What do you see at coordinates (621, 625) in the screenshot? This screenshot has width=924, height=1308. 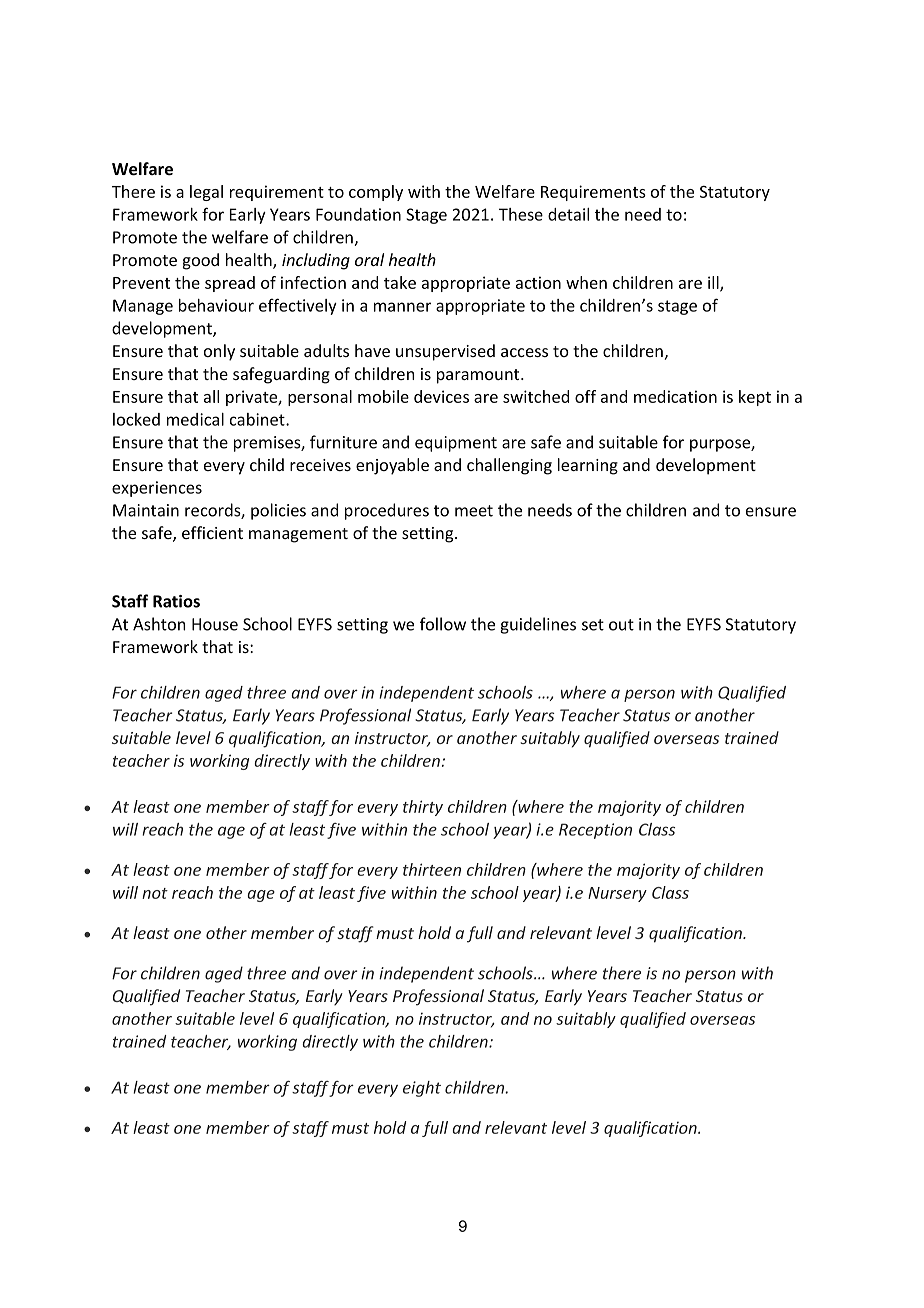 I see `out` at bounding box center [621, 625].
